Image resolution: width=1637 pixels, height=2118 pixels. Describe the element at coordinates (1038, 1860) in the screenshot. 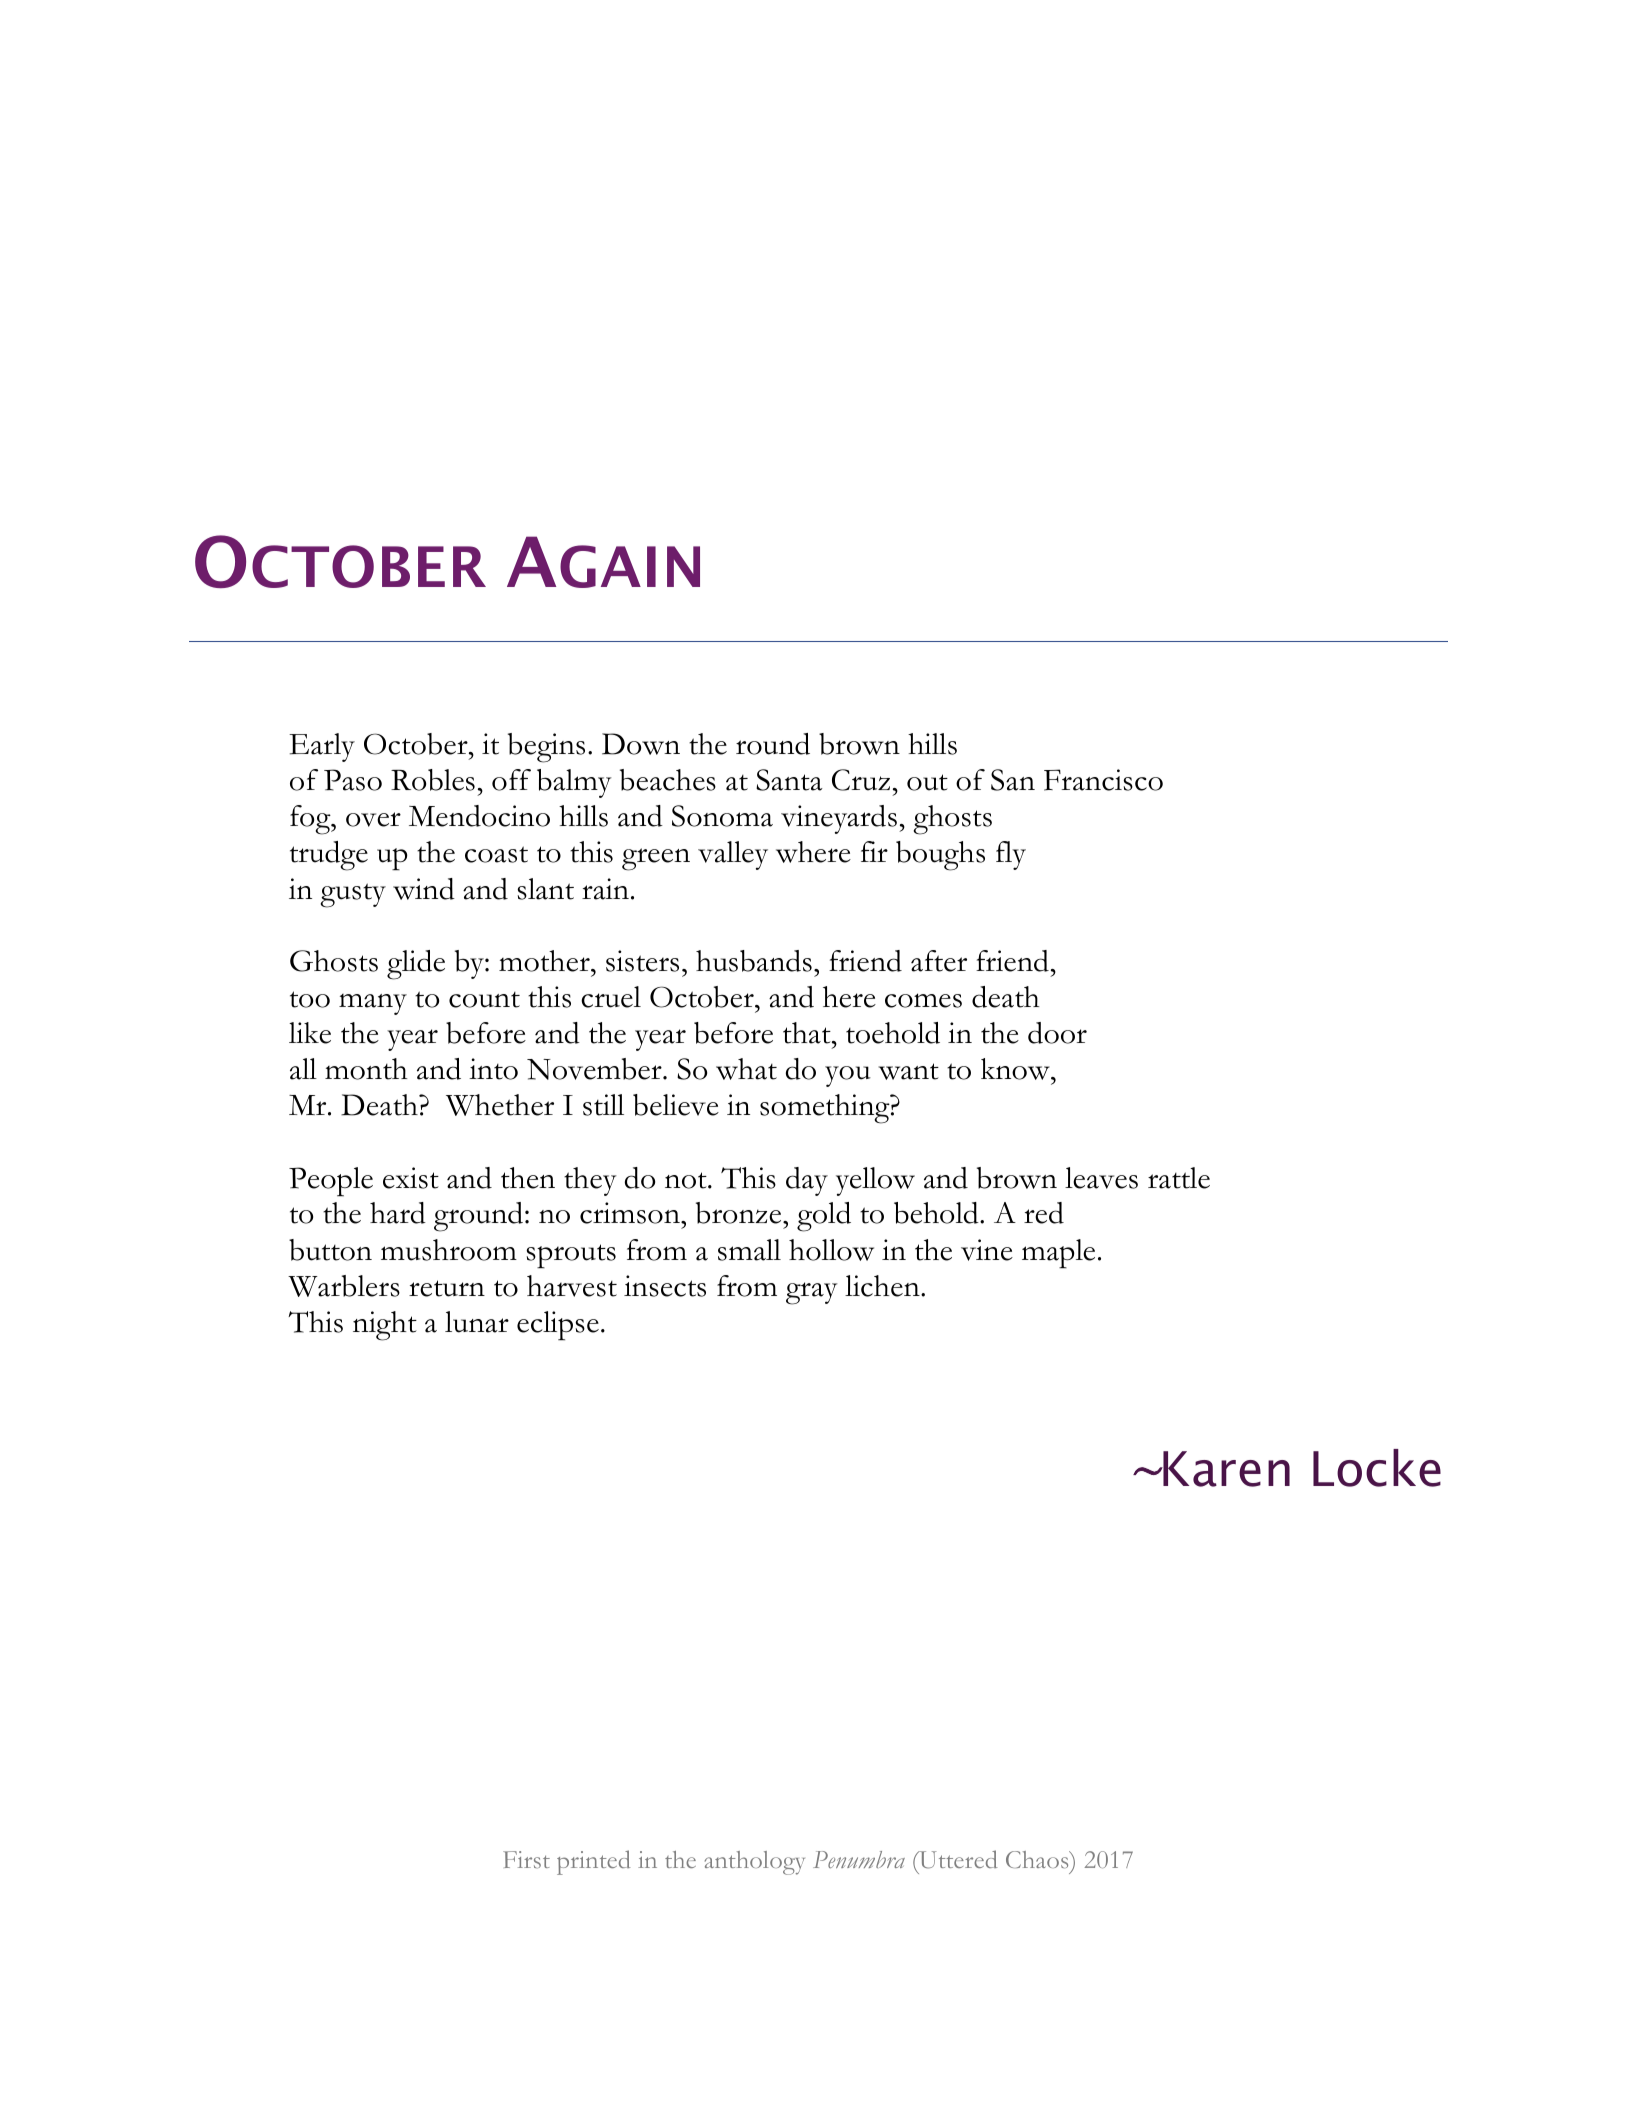

I see `Chaos` at that location.
